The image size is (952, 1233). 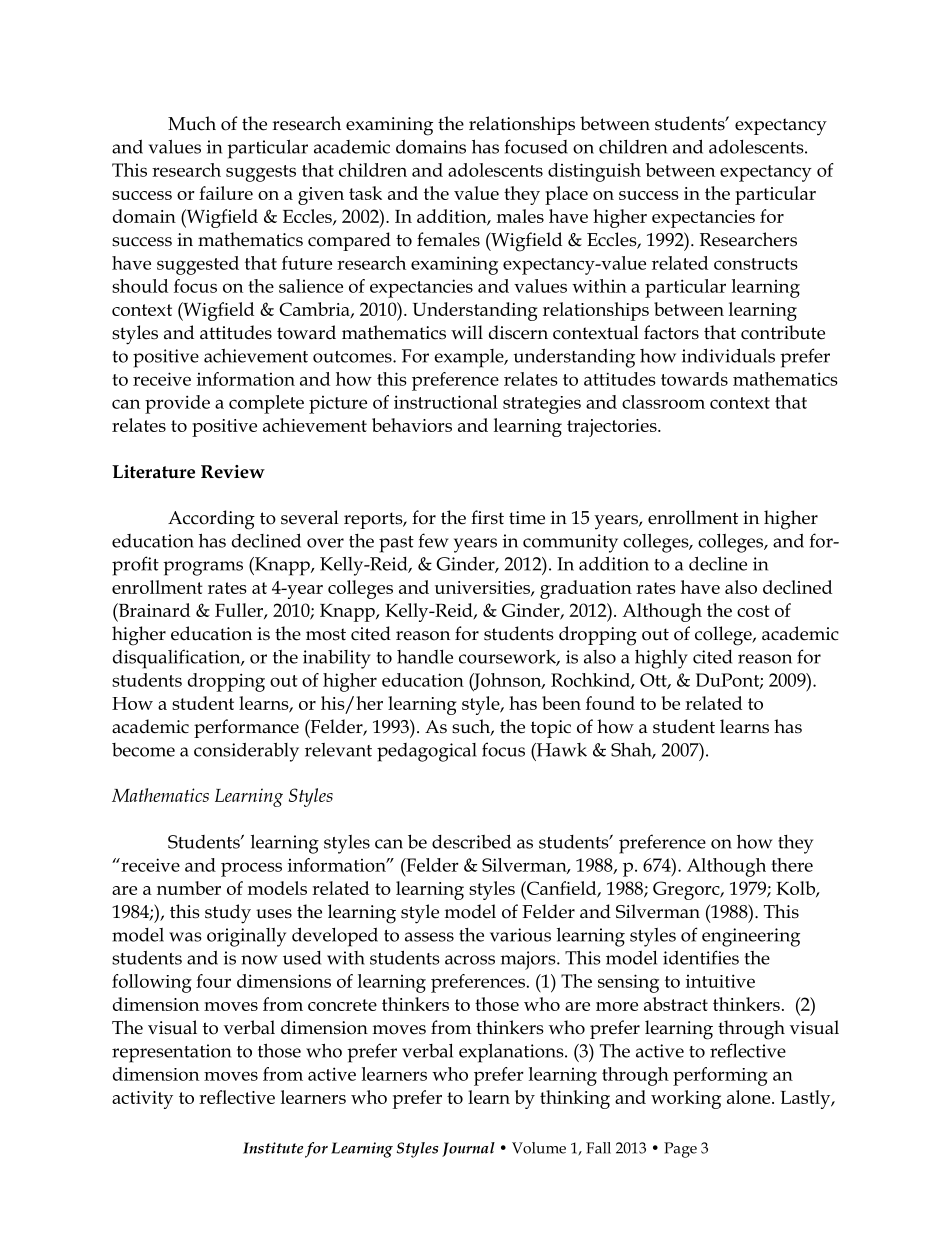 I want to click on considerably, so click(x=246, y=752).
